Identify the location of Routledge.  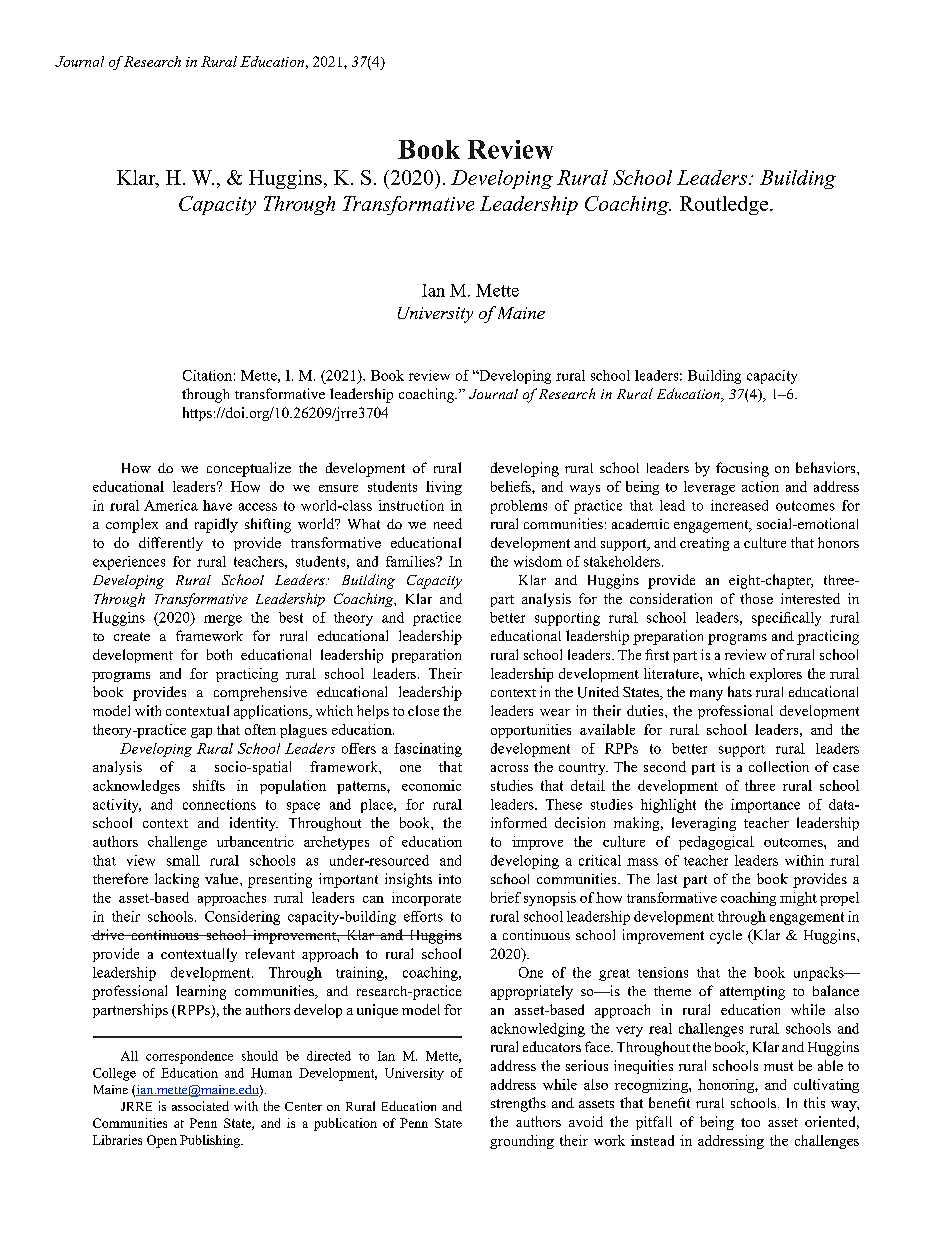
(725, 205).
